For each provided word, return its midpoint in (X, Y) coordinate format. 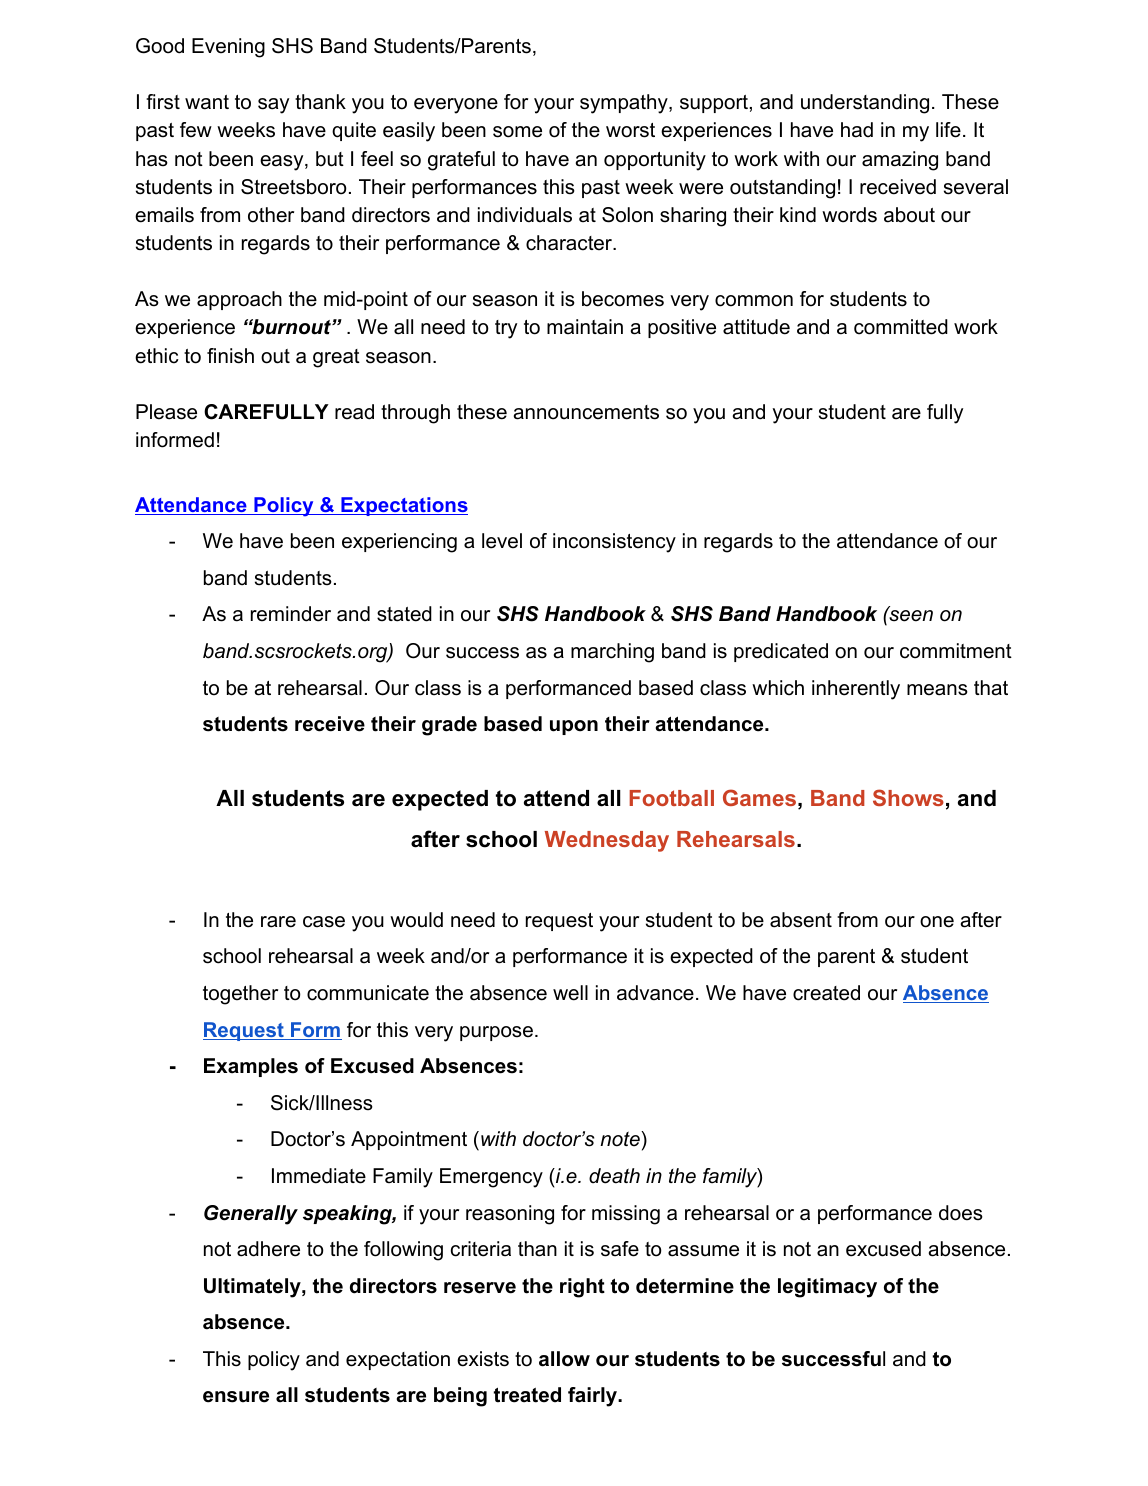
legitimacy (827, 1288)
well (570, 993)
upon (574, 727)
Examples (251, 1067)
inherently (856, 690)
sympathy (625, 104)
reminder (291, 614)
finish (230, 356)
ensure (236, 1397)
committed (901, 327)
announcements (586, 412)
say (273, 106)
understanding (865, 104)
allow (564, 1359)
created (826, 993)
